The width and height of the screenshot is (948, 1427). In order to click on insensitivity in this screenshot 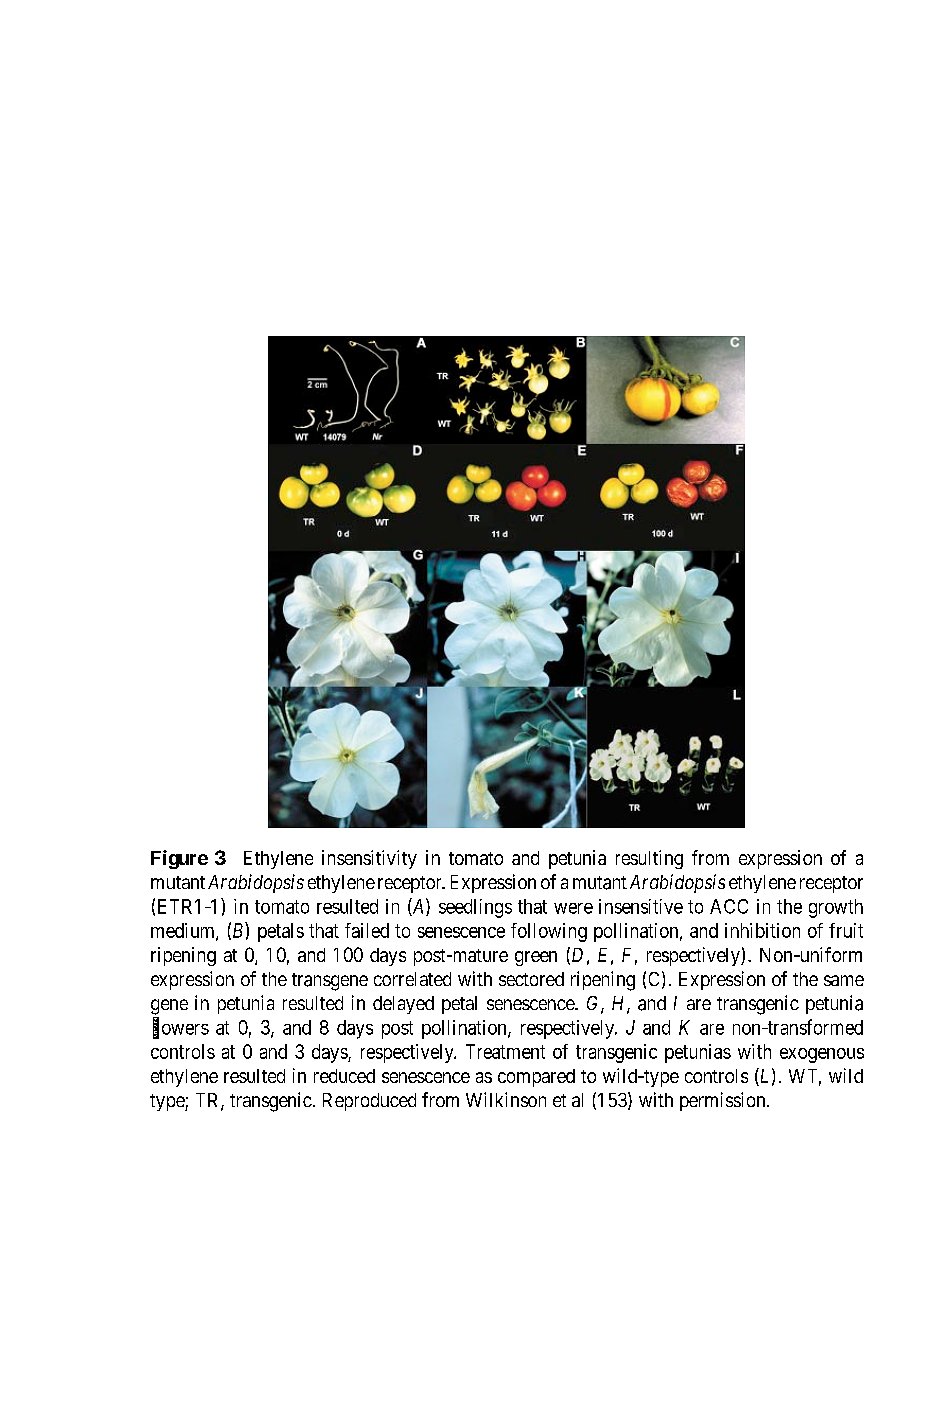, I will do `click(369, 859)`.
